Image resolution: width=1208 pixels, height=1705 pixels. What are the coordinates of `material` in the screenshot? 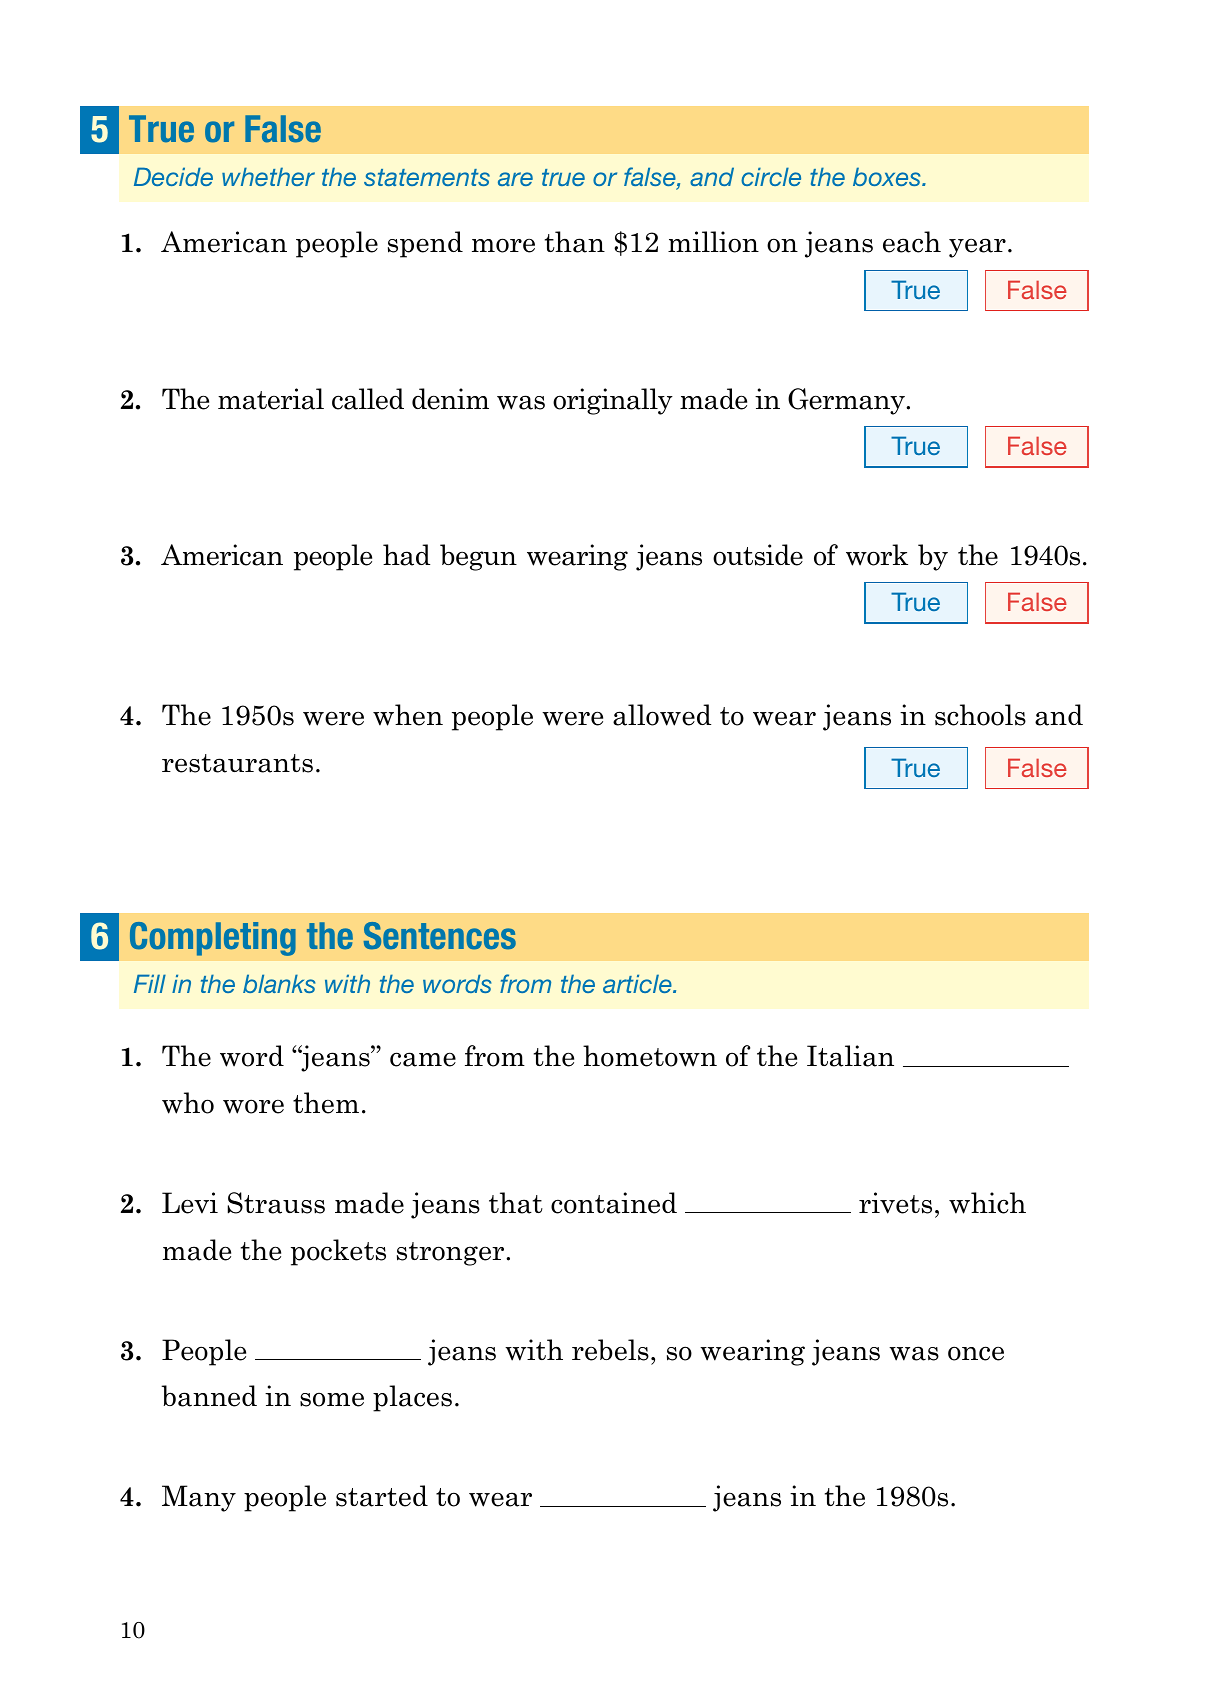 It's located at (271, 399).
